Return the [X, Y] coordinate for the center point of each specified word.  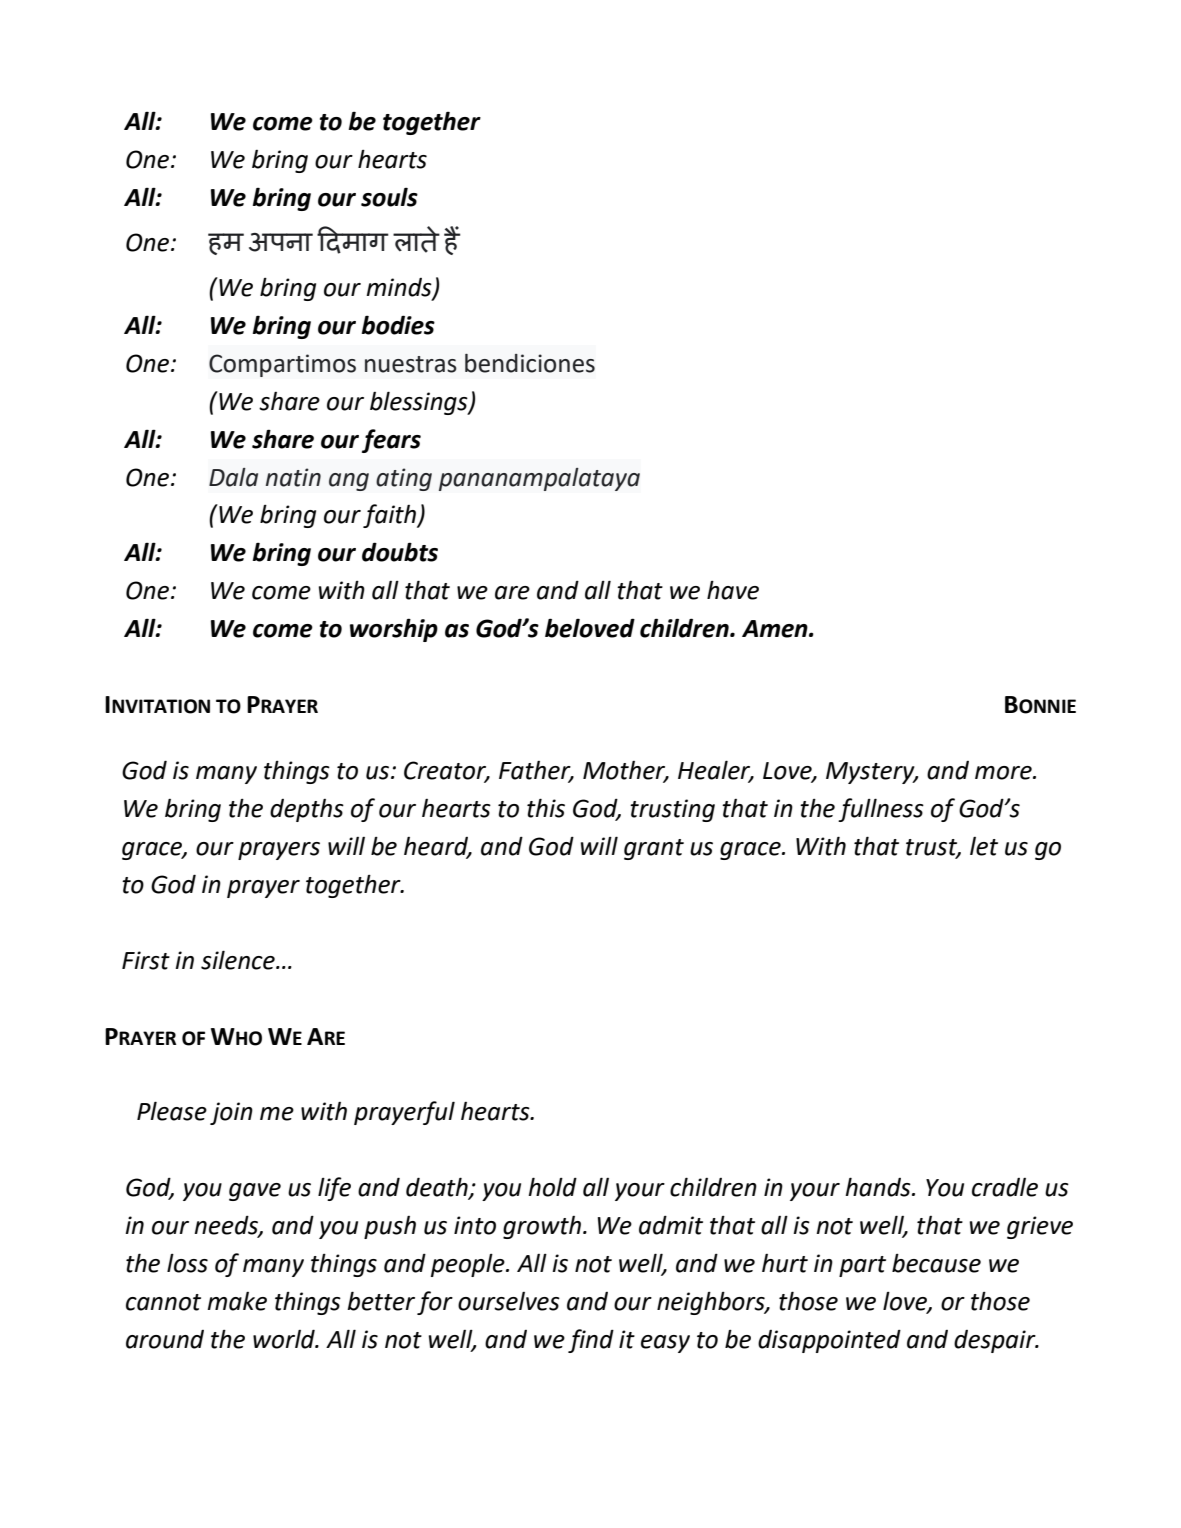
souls [389, 197]
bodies [398, 325]
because [936, 1263]
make [237, 1301]
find [591, 1341]
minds [400, 288]
